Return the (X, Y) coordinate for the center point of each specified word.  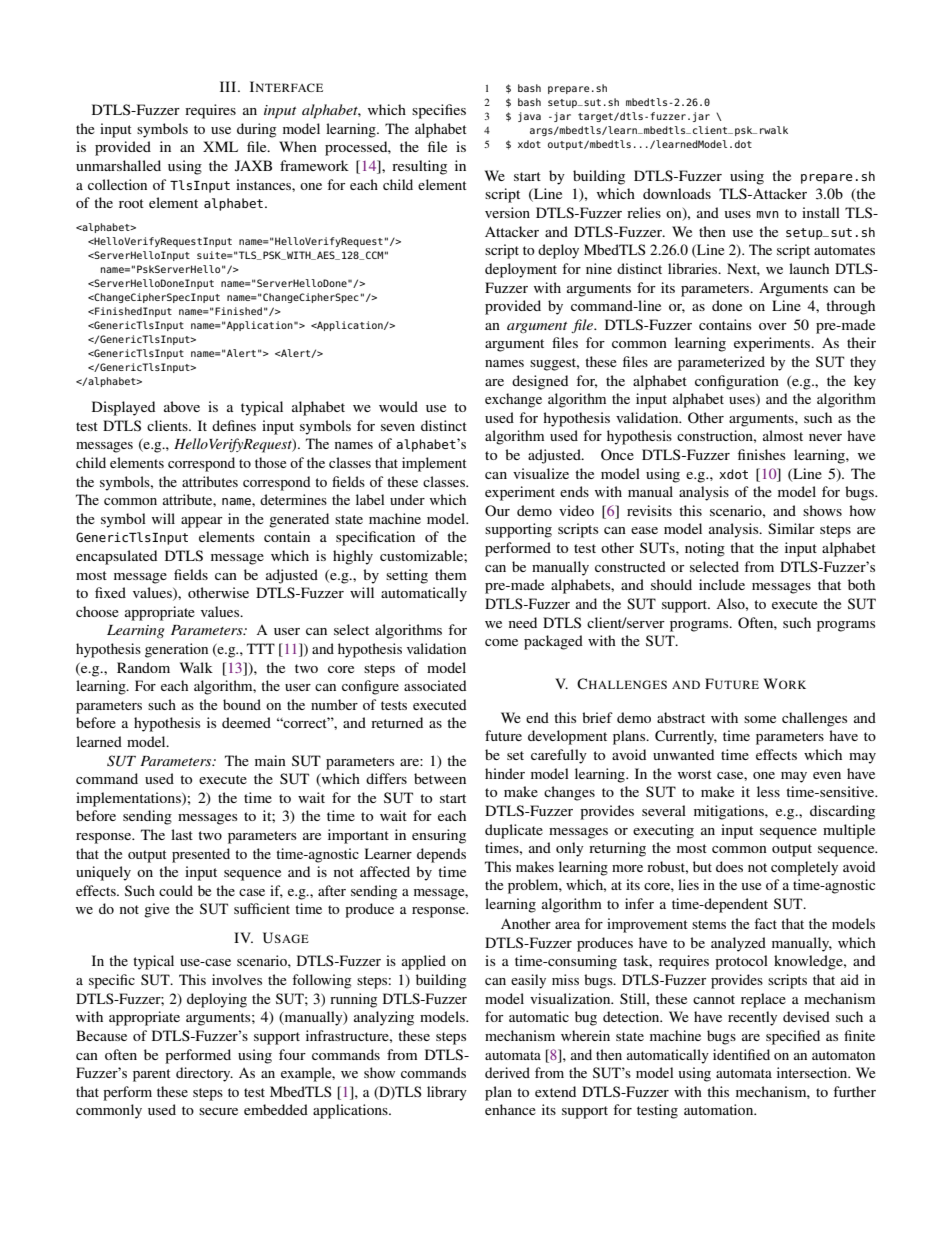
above (182, 406)
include (722, 584)
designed (540, 382)
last (182, 834)
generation (176, 650)
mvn (768, 214)
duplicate (514, 831)
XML (220, 146)
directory (204, 1074)
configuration (737, 382)
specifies (439, 111)
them (451, 574)
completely (804, 868)
